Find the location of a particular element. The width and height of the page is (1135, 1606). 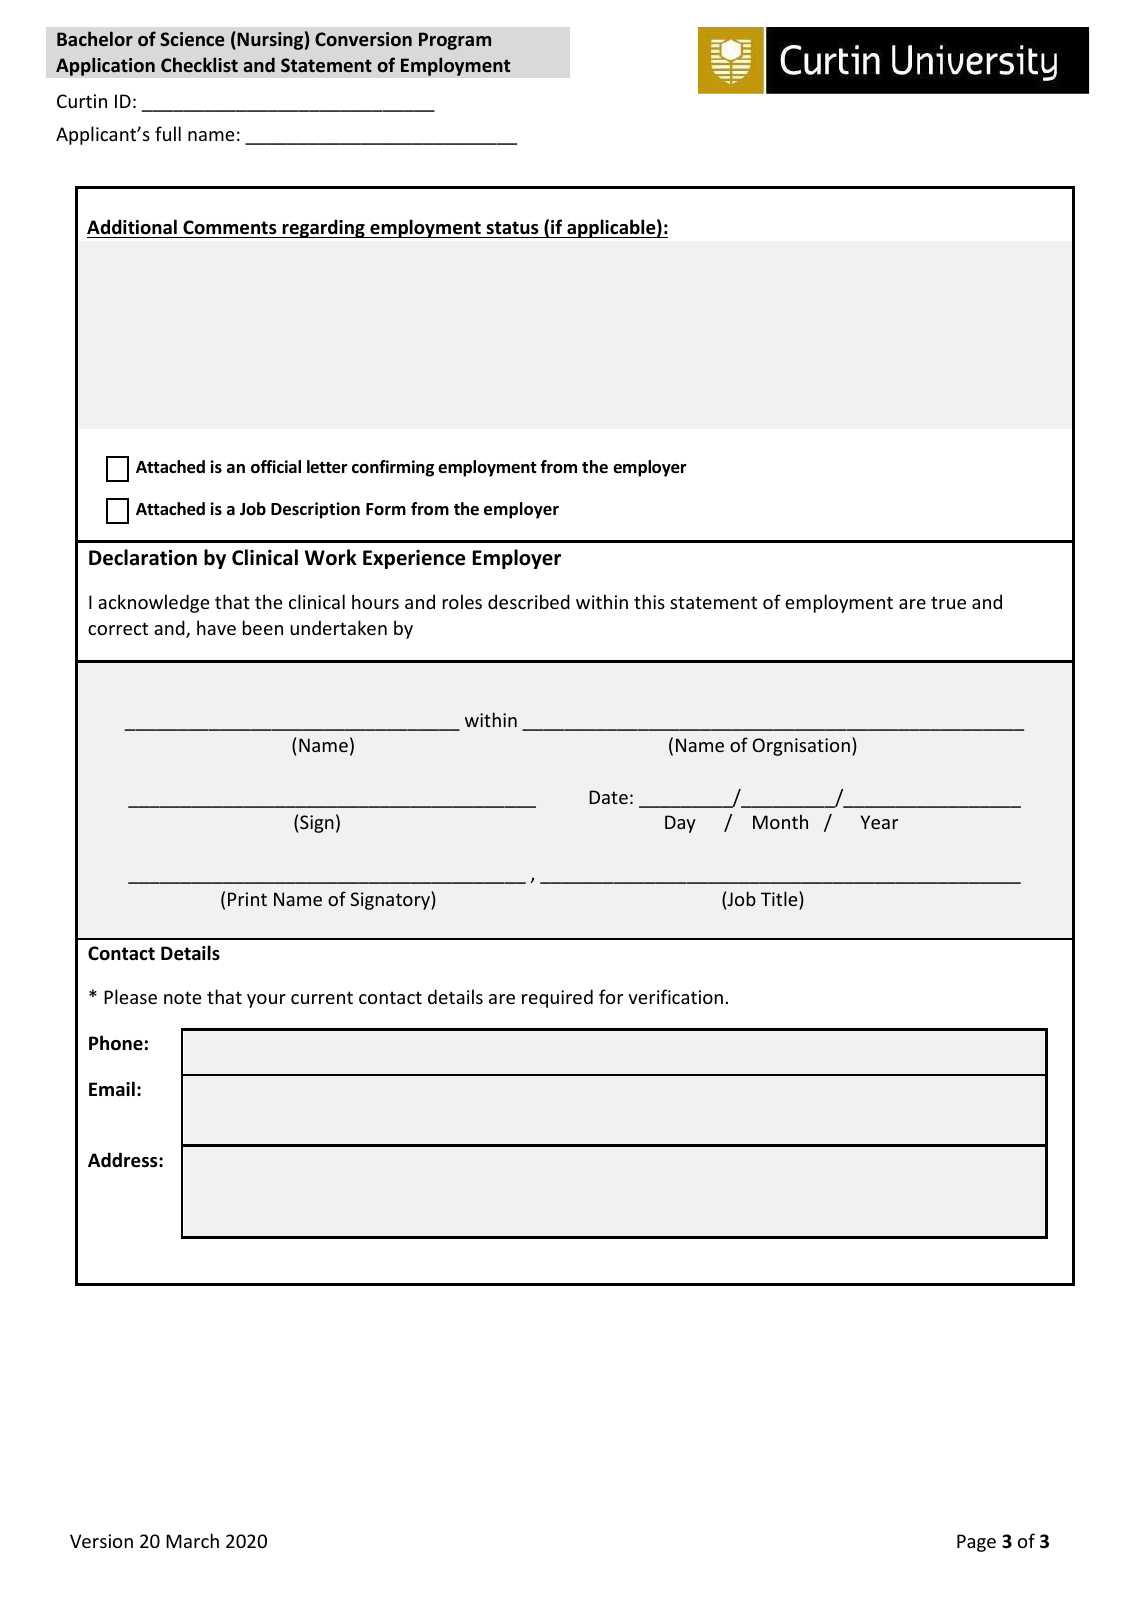

Checklist is located at coordinates (199, 64).
